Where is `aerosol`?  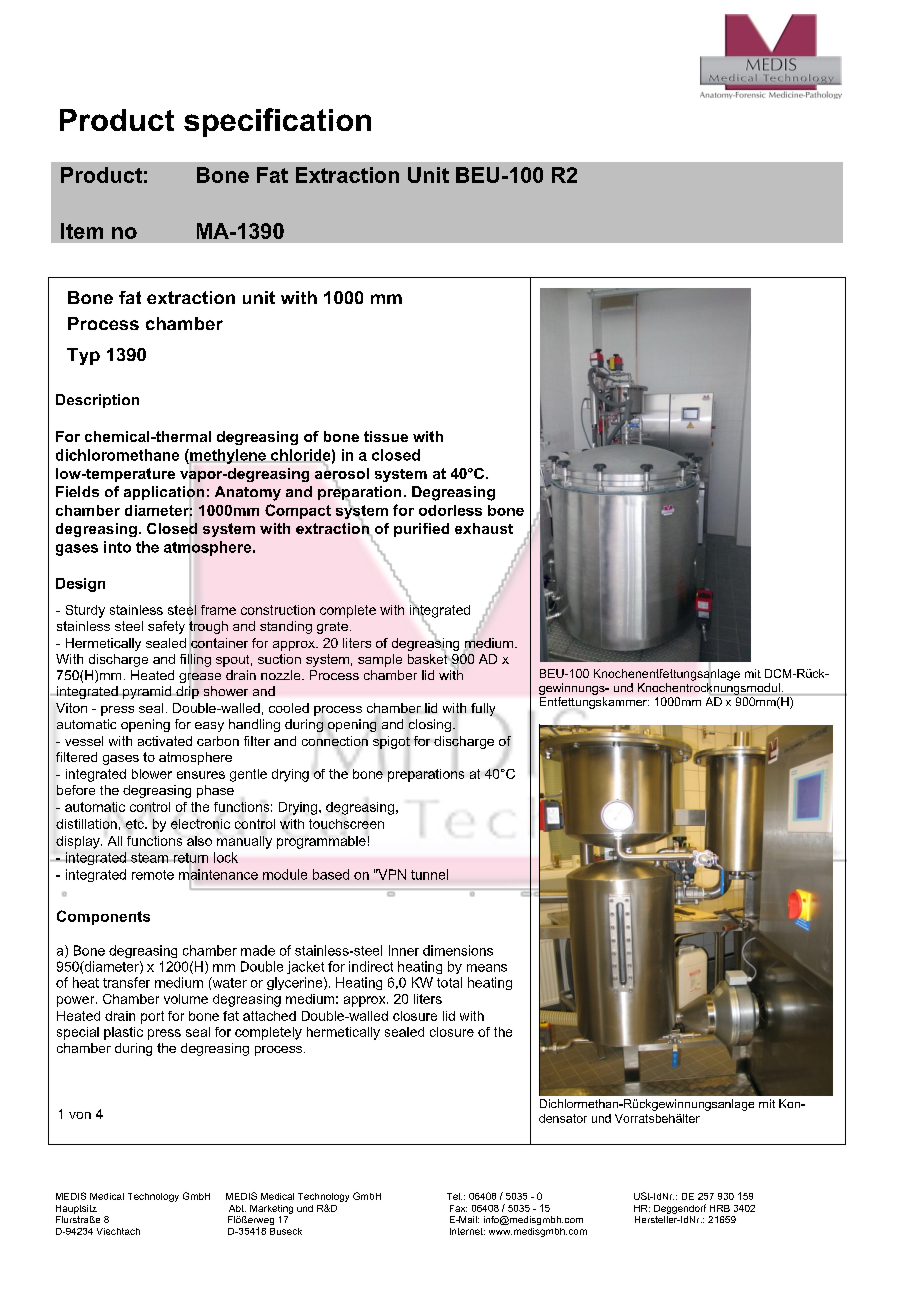 aerosol is located at coordinates (342, 473).
